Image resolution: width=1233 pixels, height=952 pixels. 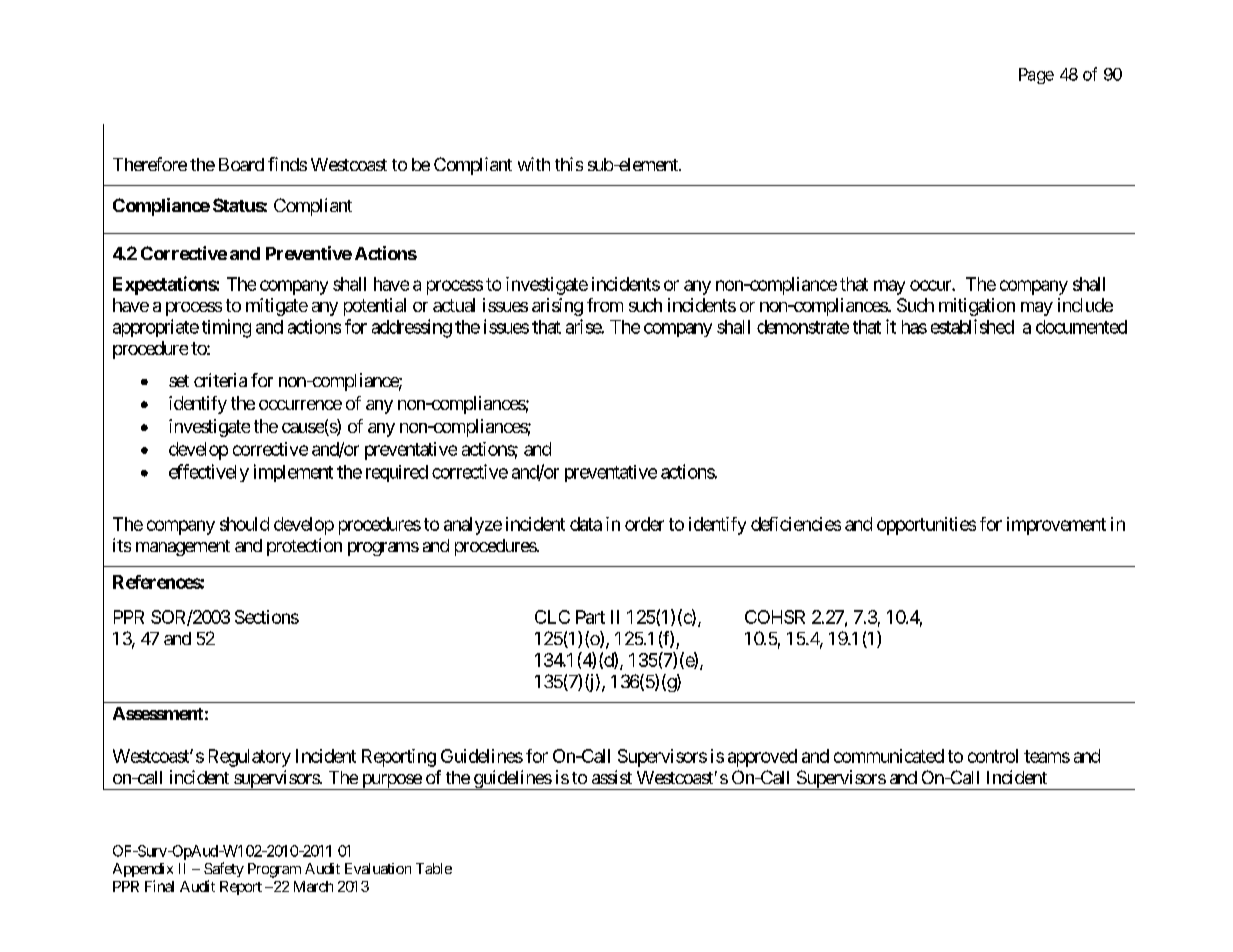 What do you see at coordinates (241, 164) in the page?
I see `Board` at bounding box center [241, 164].
